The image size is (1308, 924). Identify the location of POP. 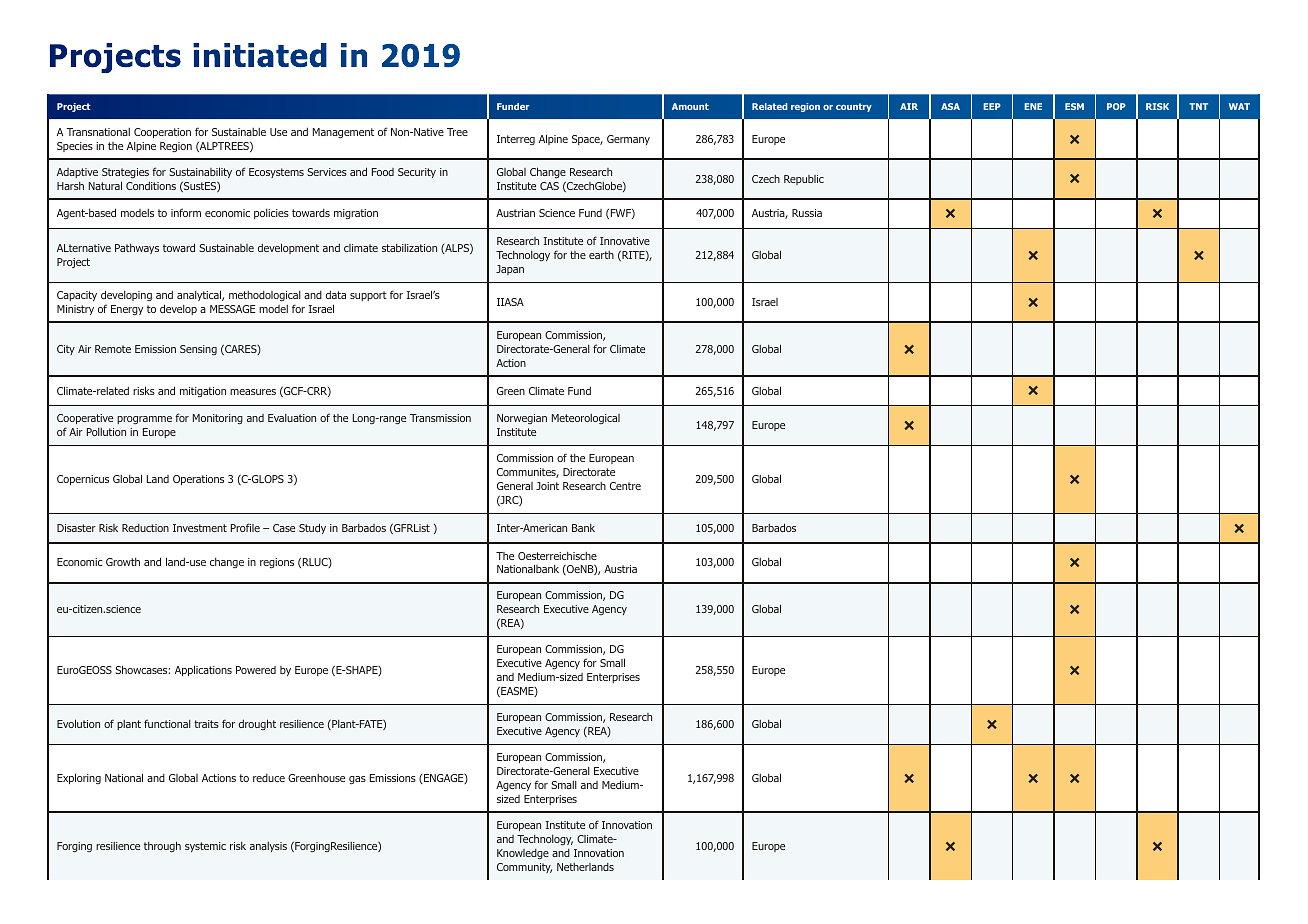
(1116, 106).
